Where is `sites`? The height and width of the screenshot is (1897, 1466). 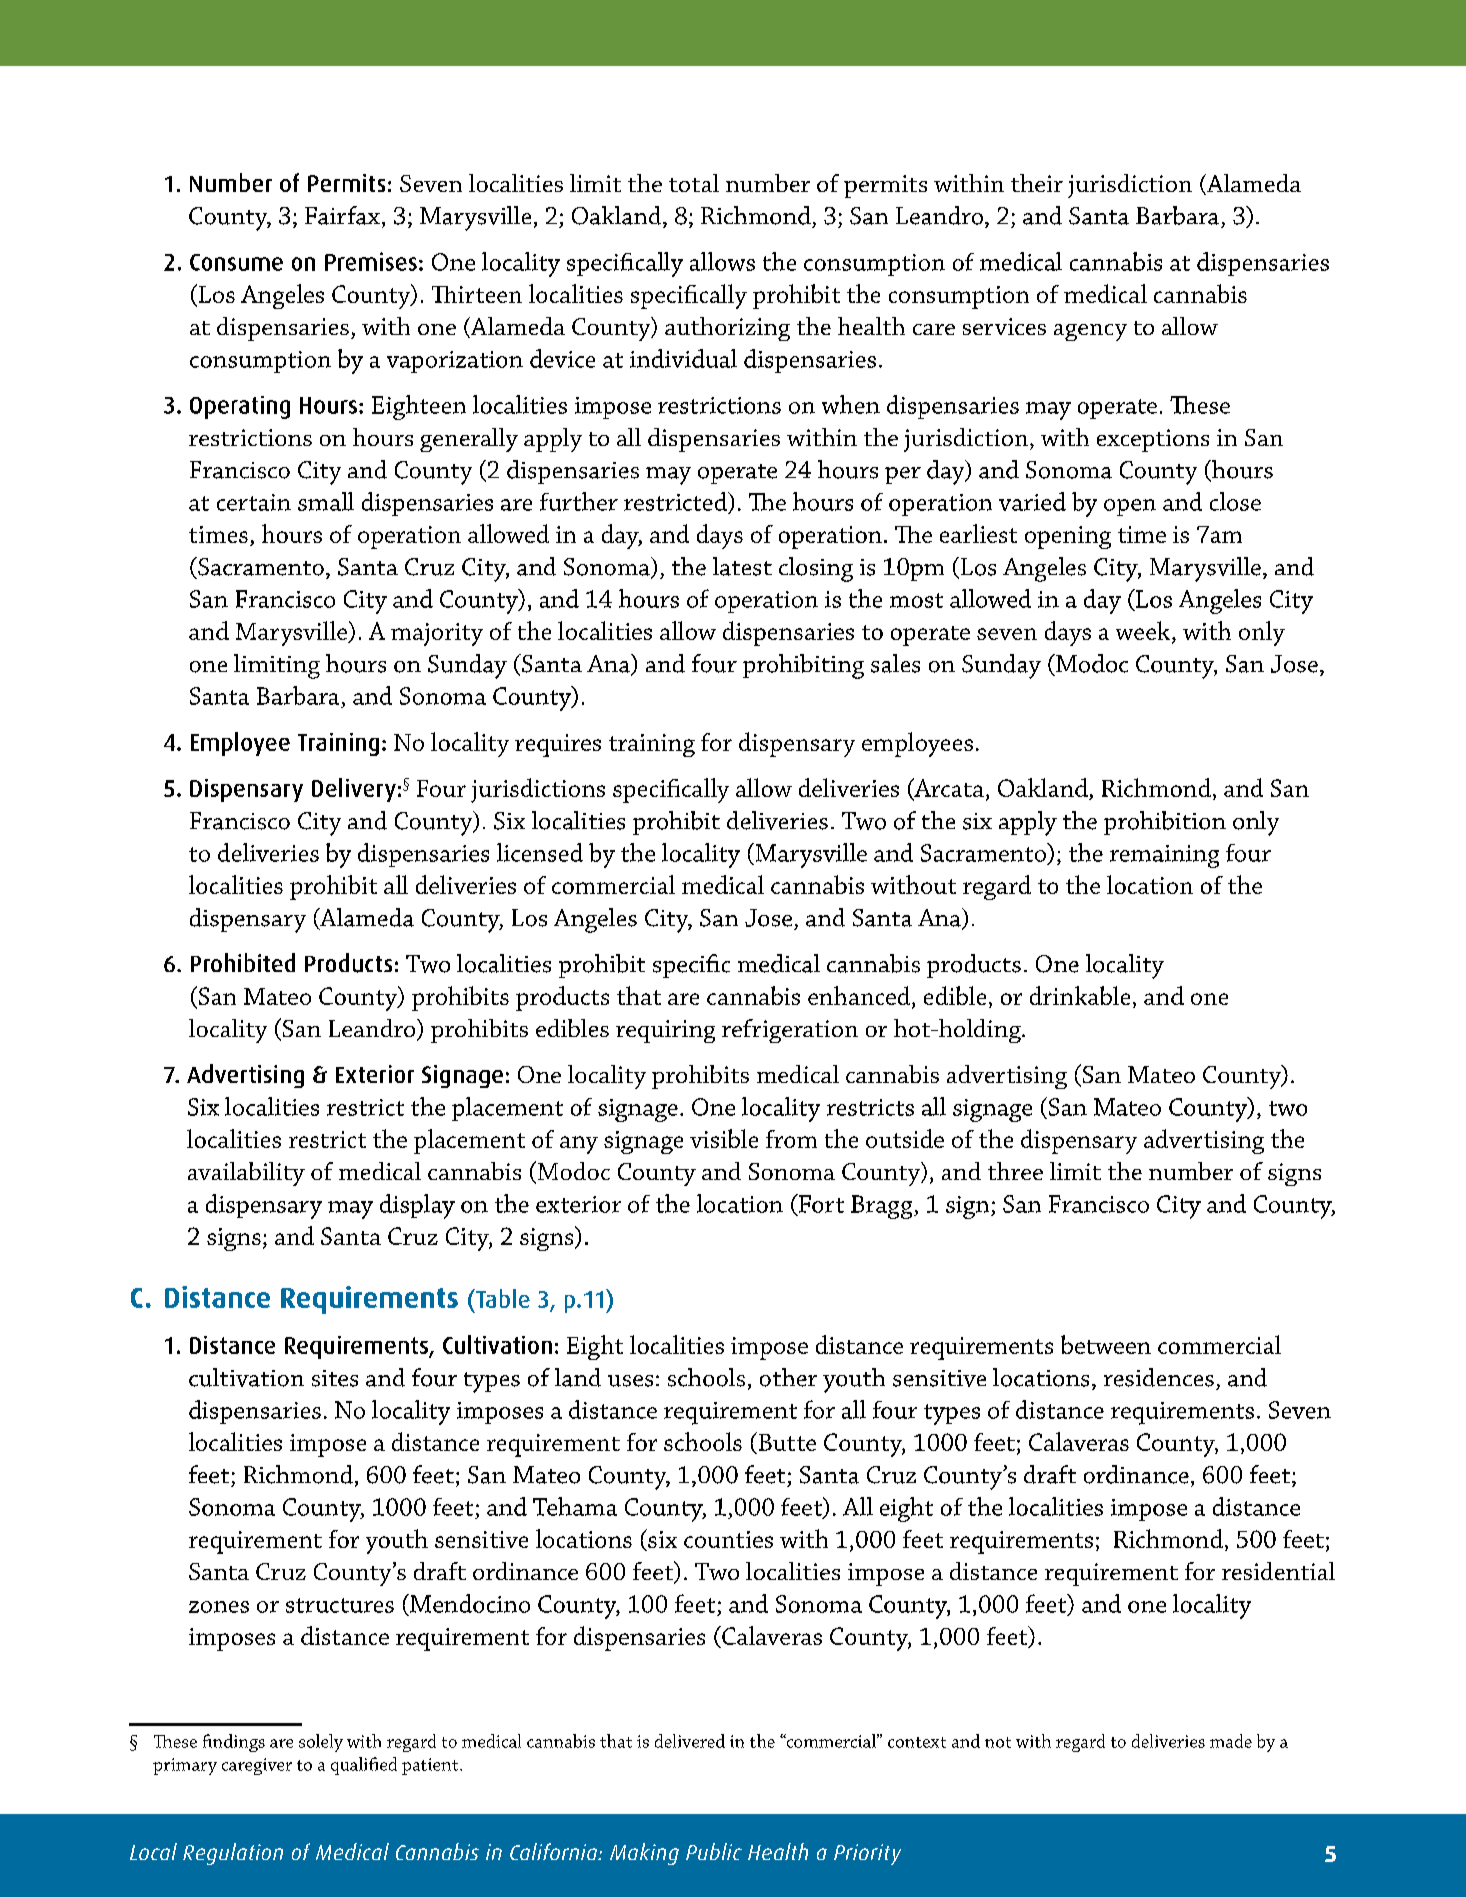 sites is located at coordinates (335, 1378).
